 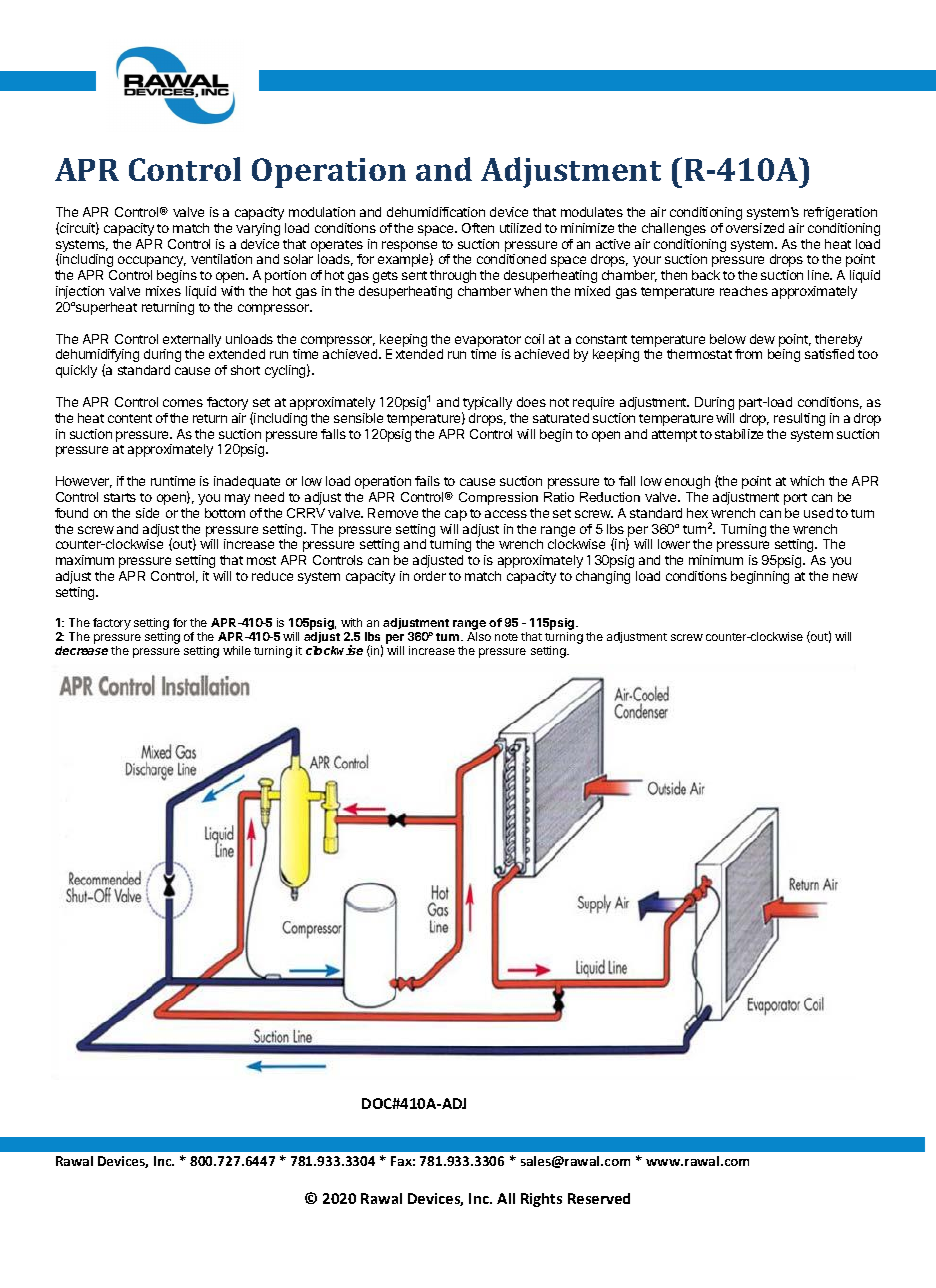 What do you see at coordinates (541, 1200) in the page?
I see `Rights` at bounding box center [541, 1200].
